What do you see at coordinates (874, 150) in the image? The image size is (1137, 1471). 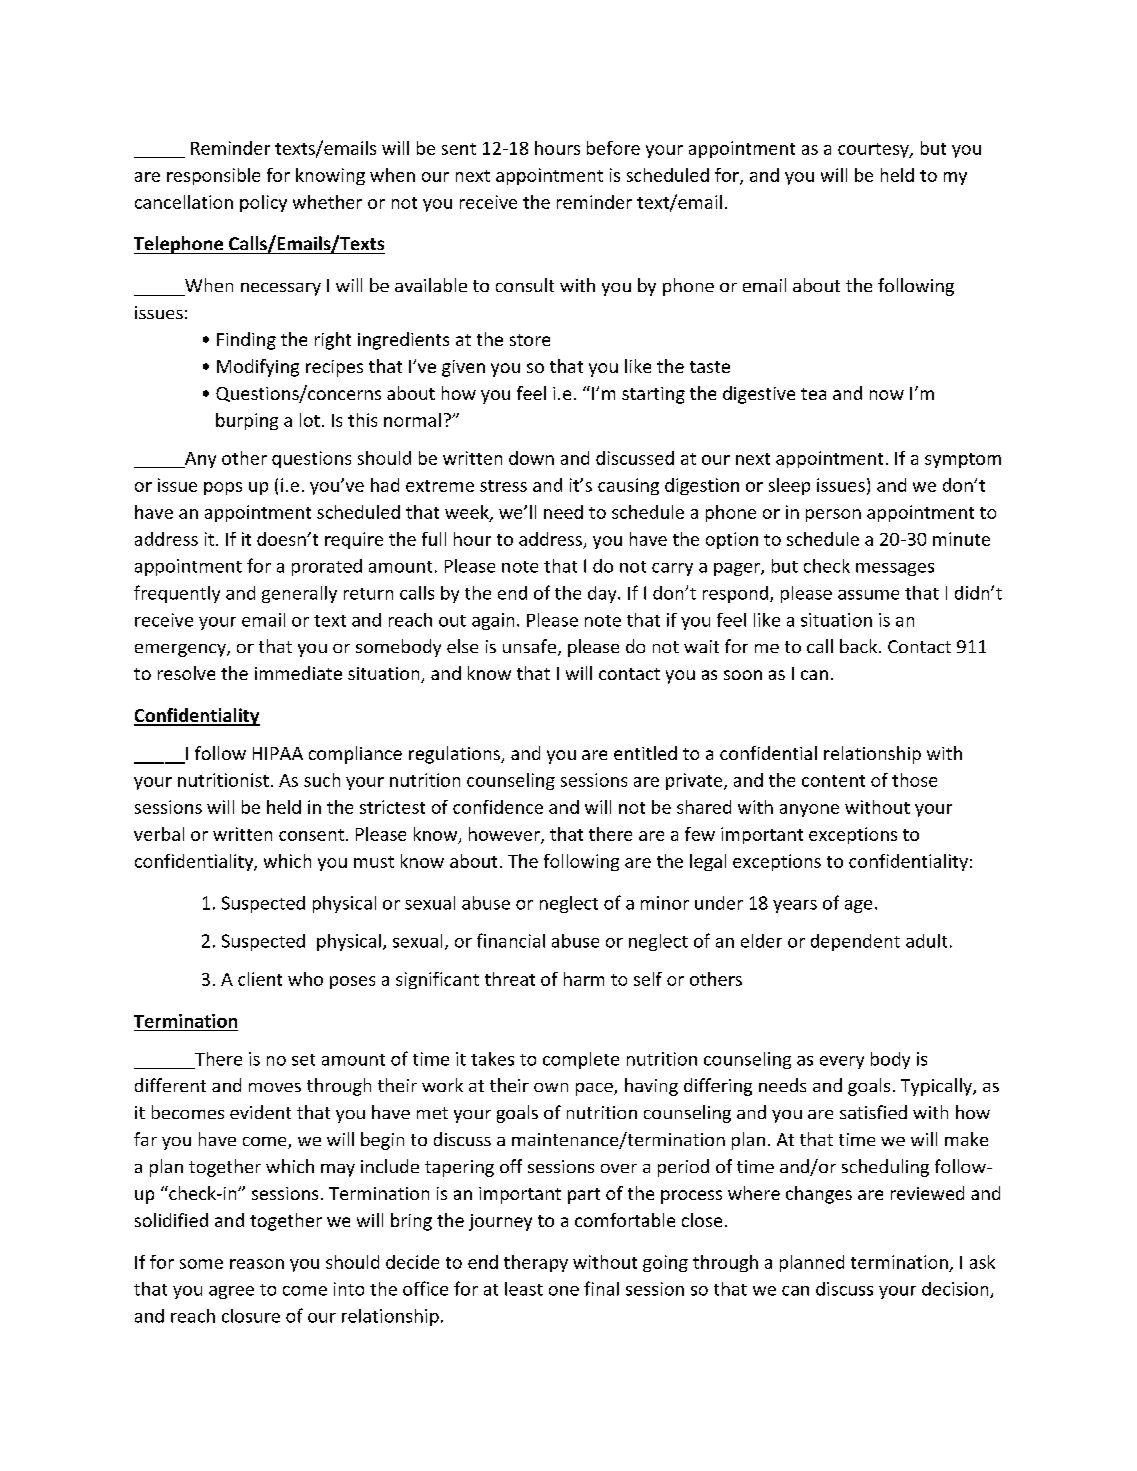 I see `courtesy` at bounding box center [874, 150].
